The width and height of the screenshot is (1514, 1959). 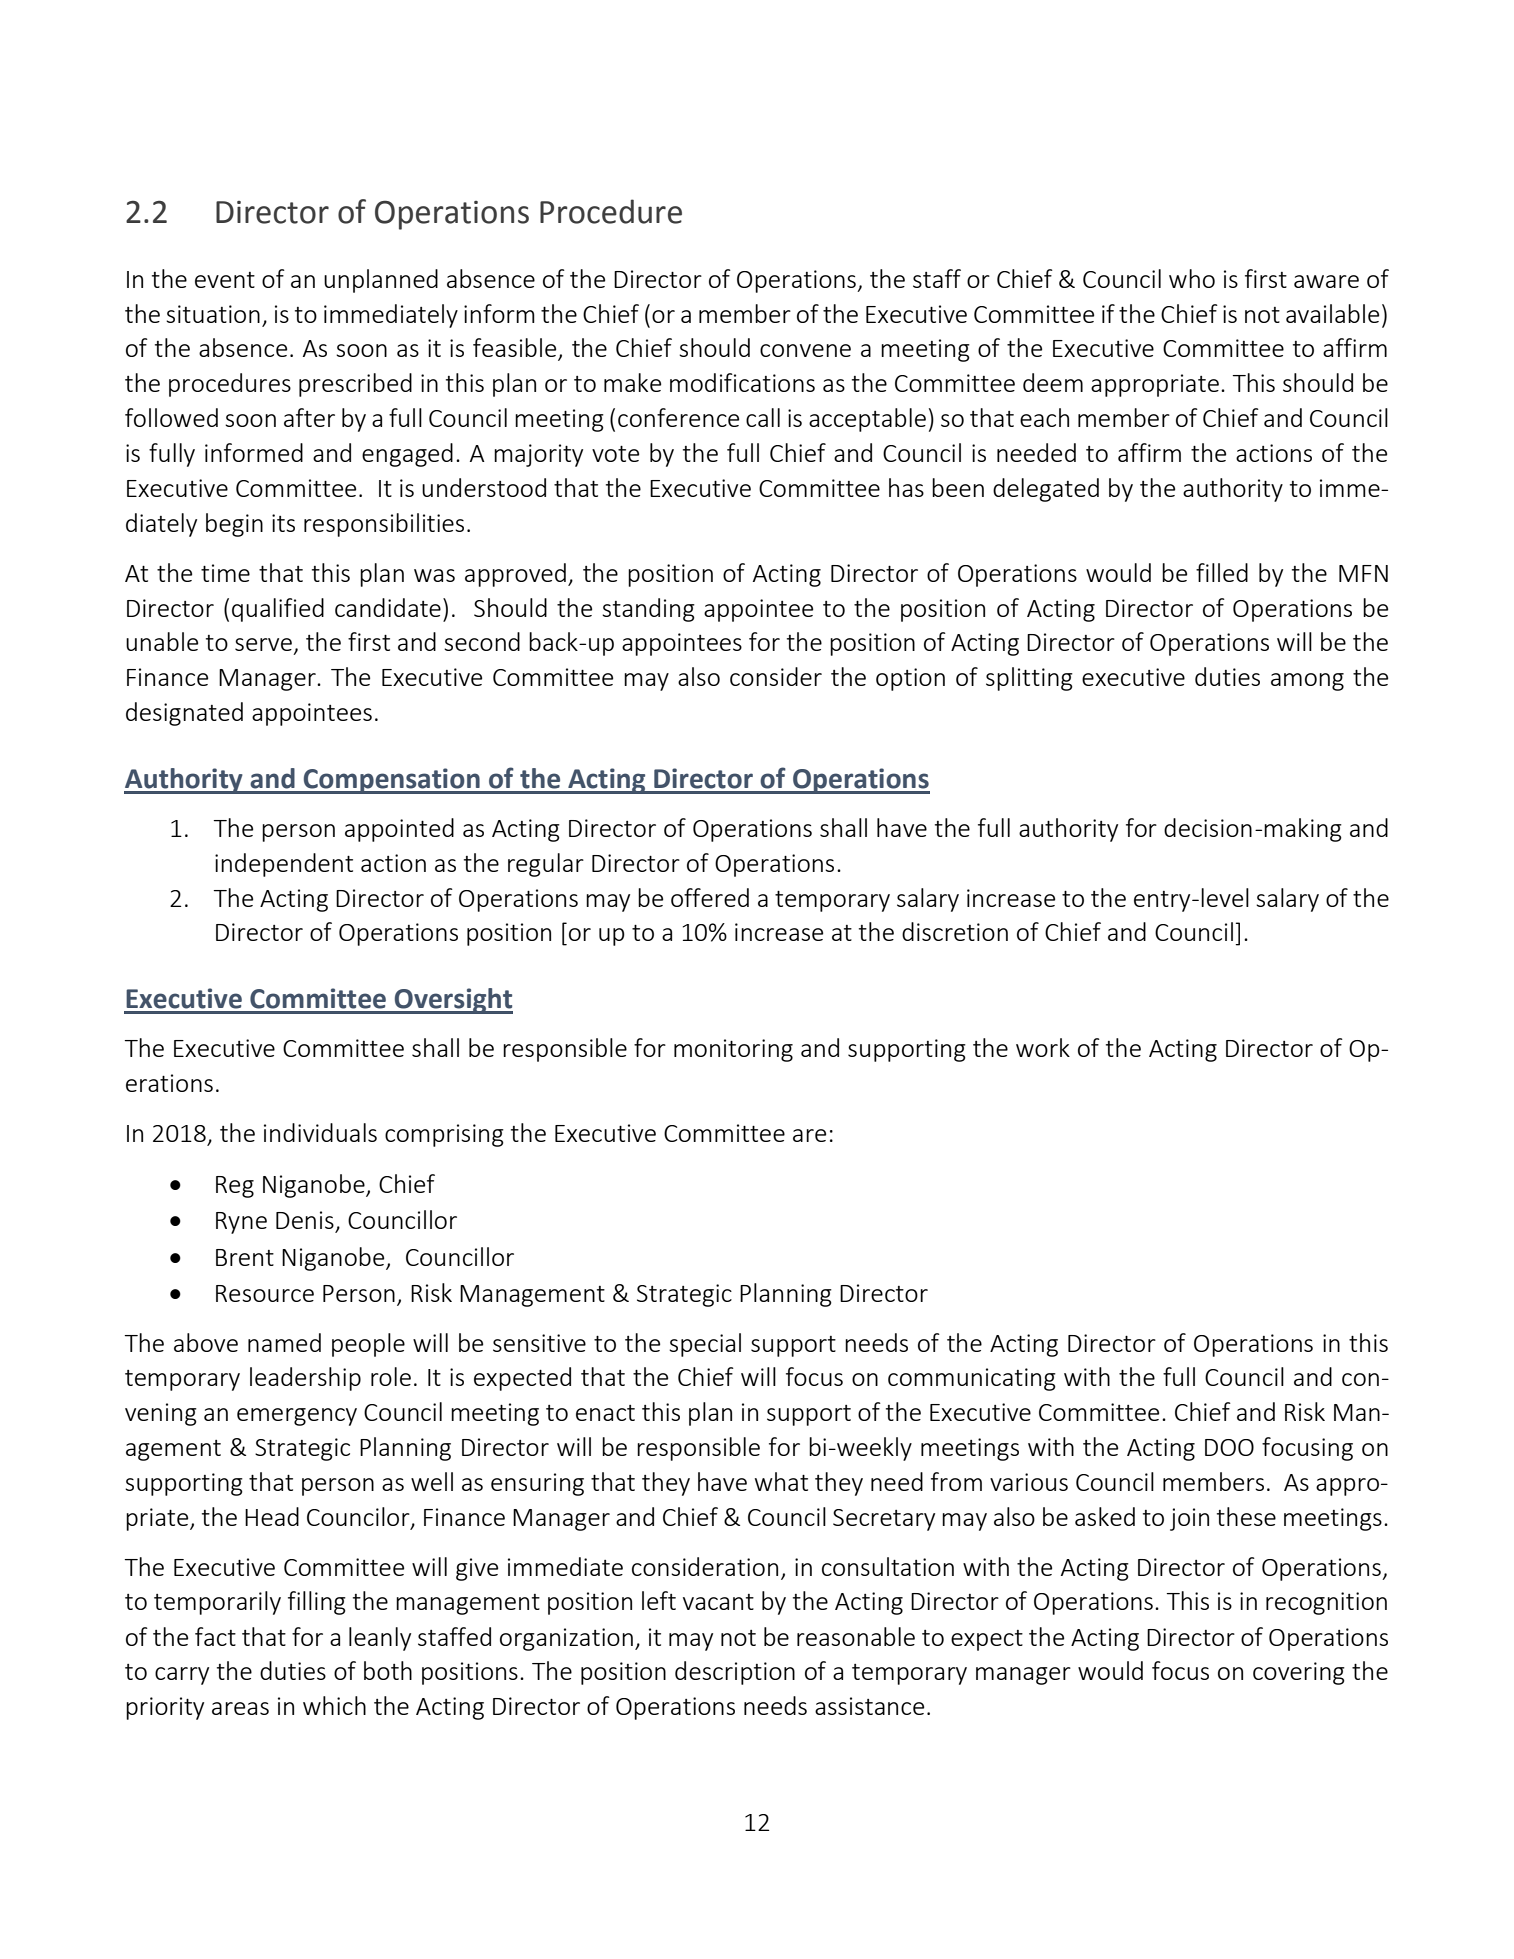 What do you see at coordinates (453, 1001) in the screenshot?
I see `Oversight` at bounding box center [453, 1001].
